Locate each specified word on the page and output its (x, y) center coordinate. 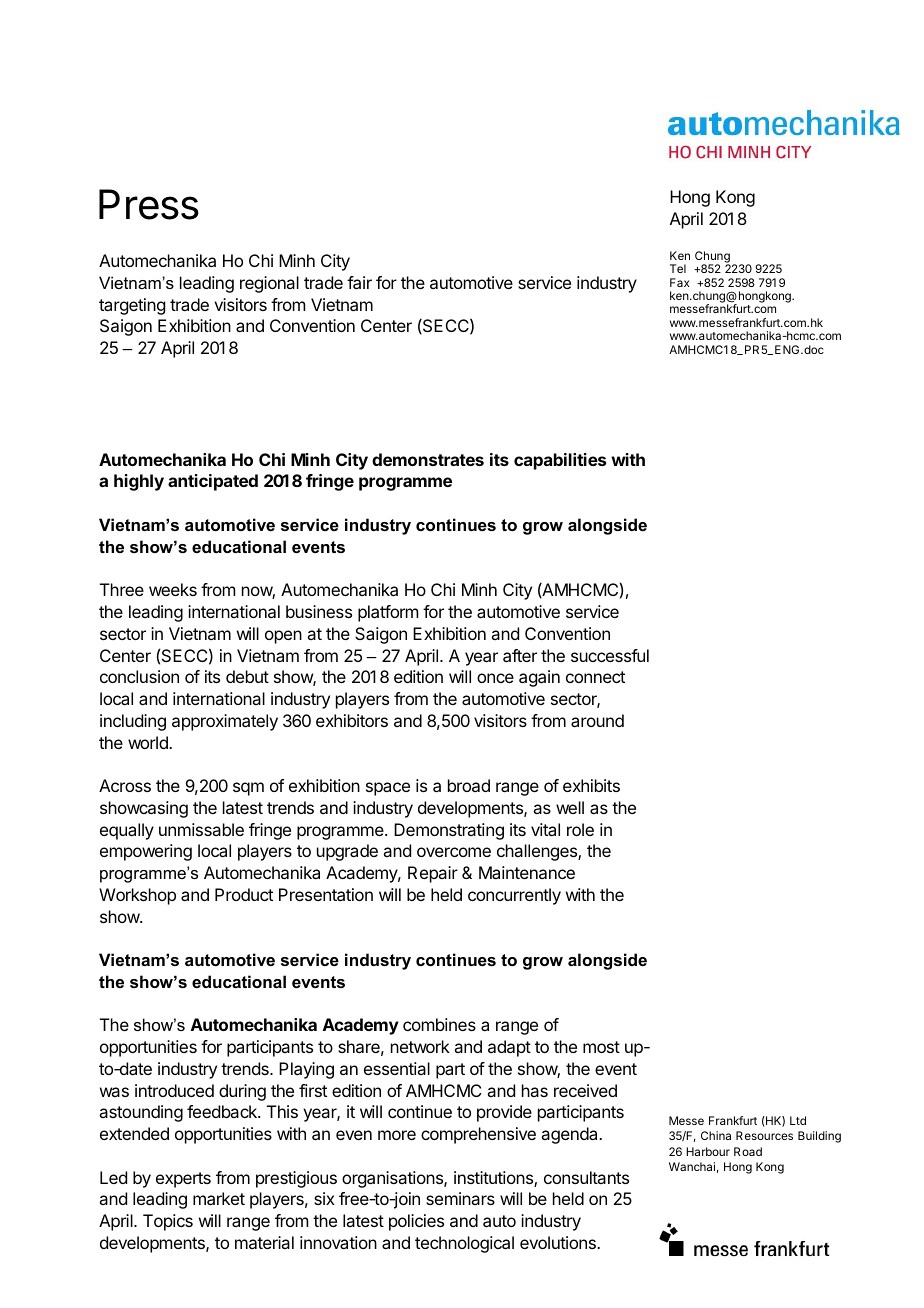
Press (149, 204)
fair (359, 282)
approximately (225, 722)
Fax (680, 282)
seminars (460, 1198)
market (219, 1198)
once (495, 678)
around (597, 720)
